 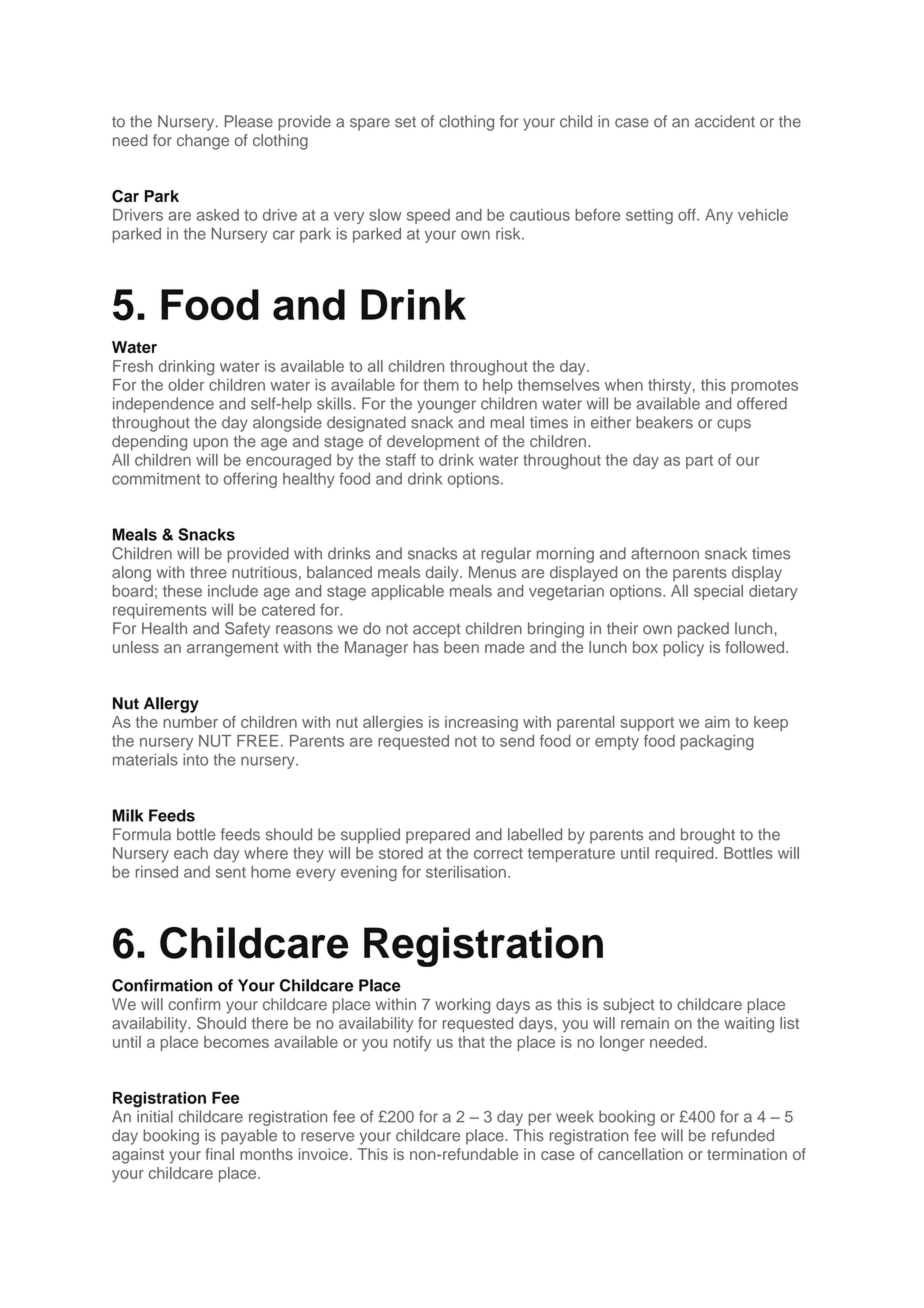 What do you see at coordinates (428, 216) in the image?
I see `speed` at bounding box center [428, 216].
